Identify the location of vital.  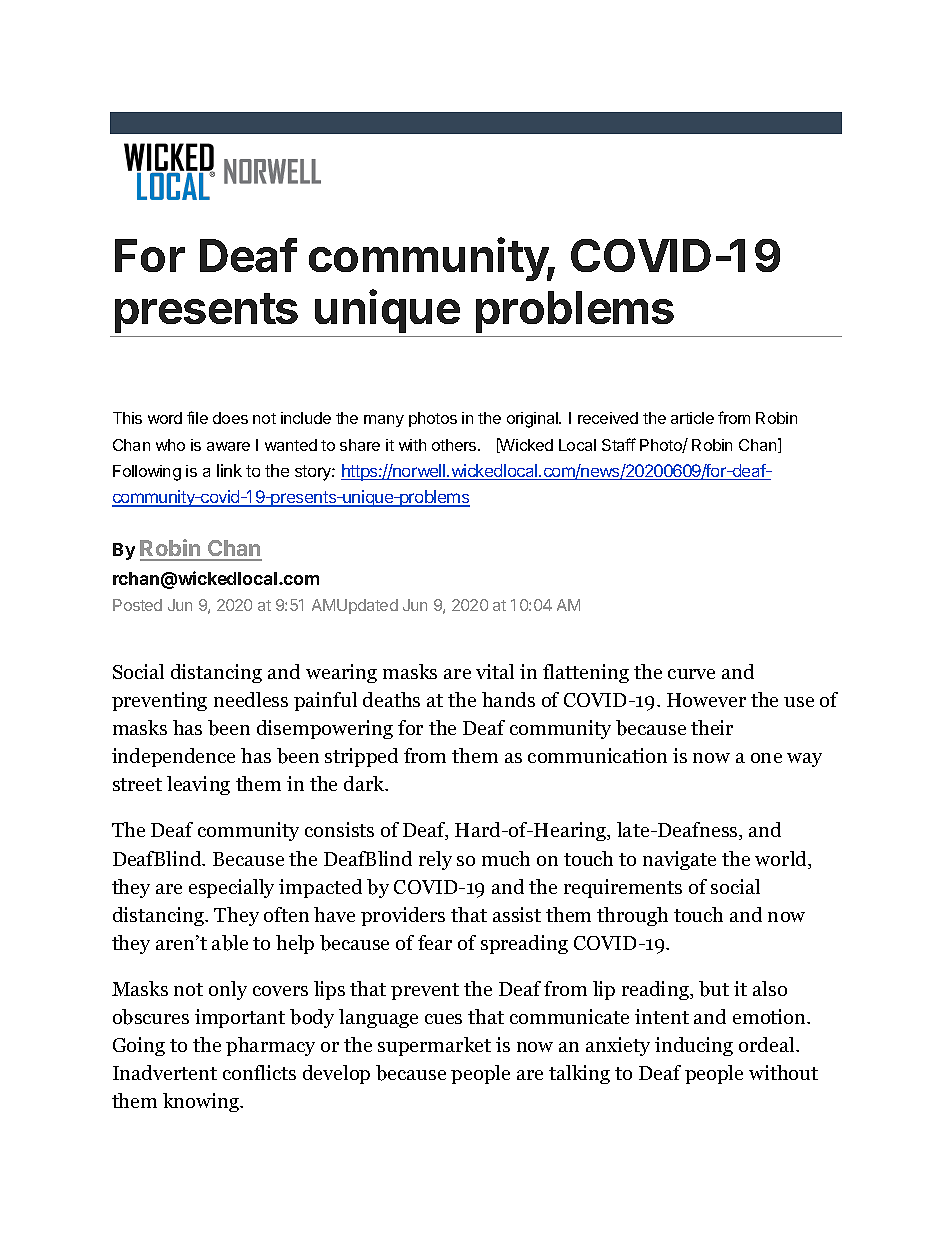
(495, 671).
